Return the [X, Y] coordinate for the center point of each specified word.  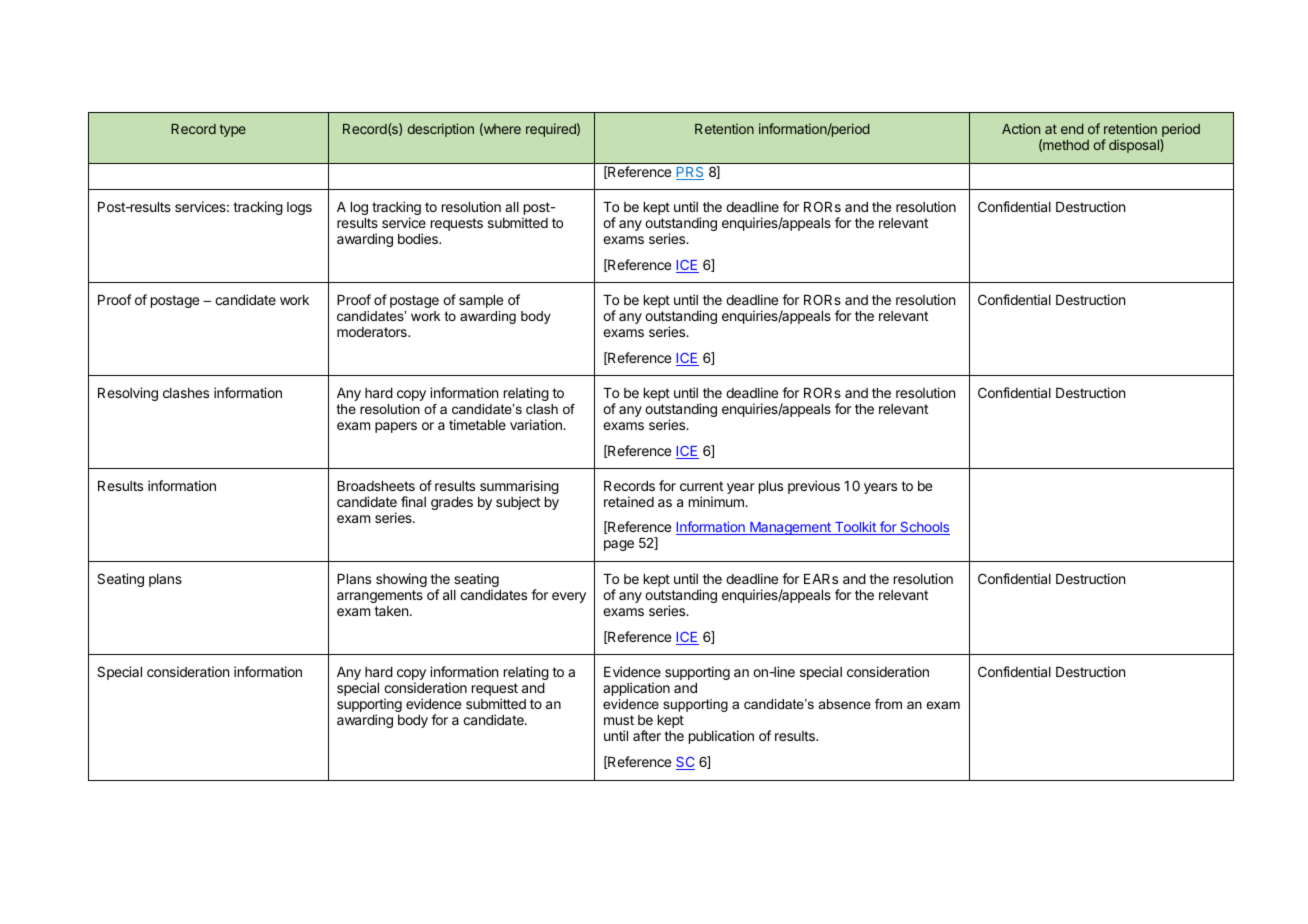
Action [1021, 128]
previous [814, 487]
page [619, 545]
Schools [924, 528]
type [233, 130]
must [619, 720]
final [413, 501]
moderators [373, 332]
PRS [690, 173]
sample [481, 301]
